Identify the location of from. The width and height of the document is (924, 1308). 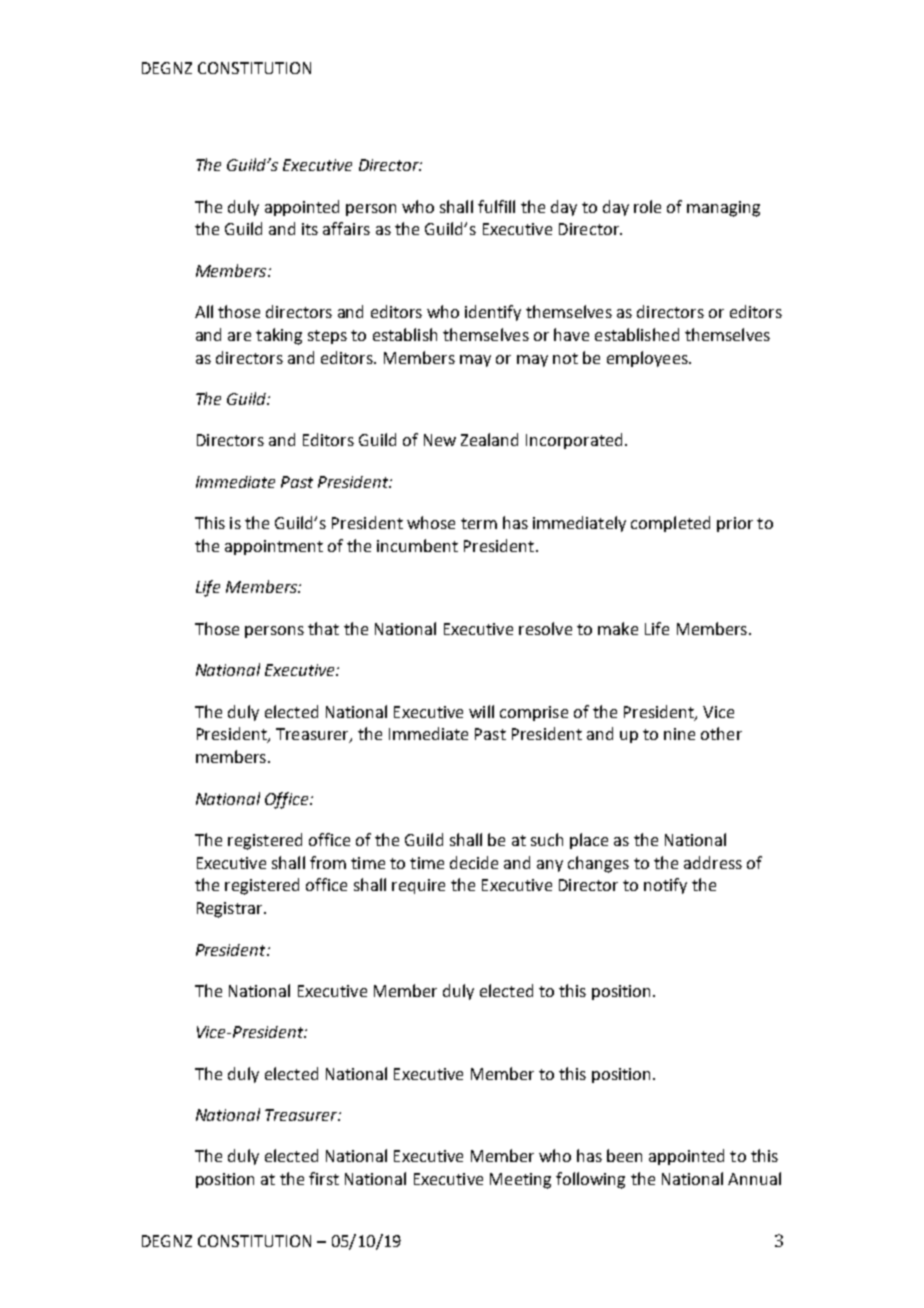
(328, 862).
